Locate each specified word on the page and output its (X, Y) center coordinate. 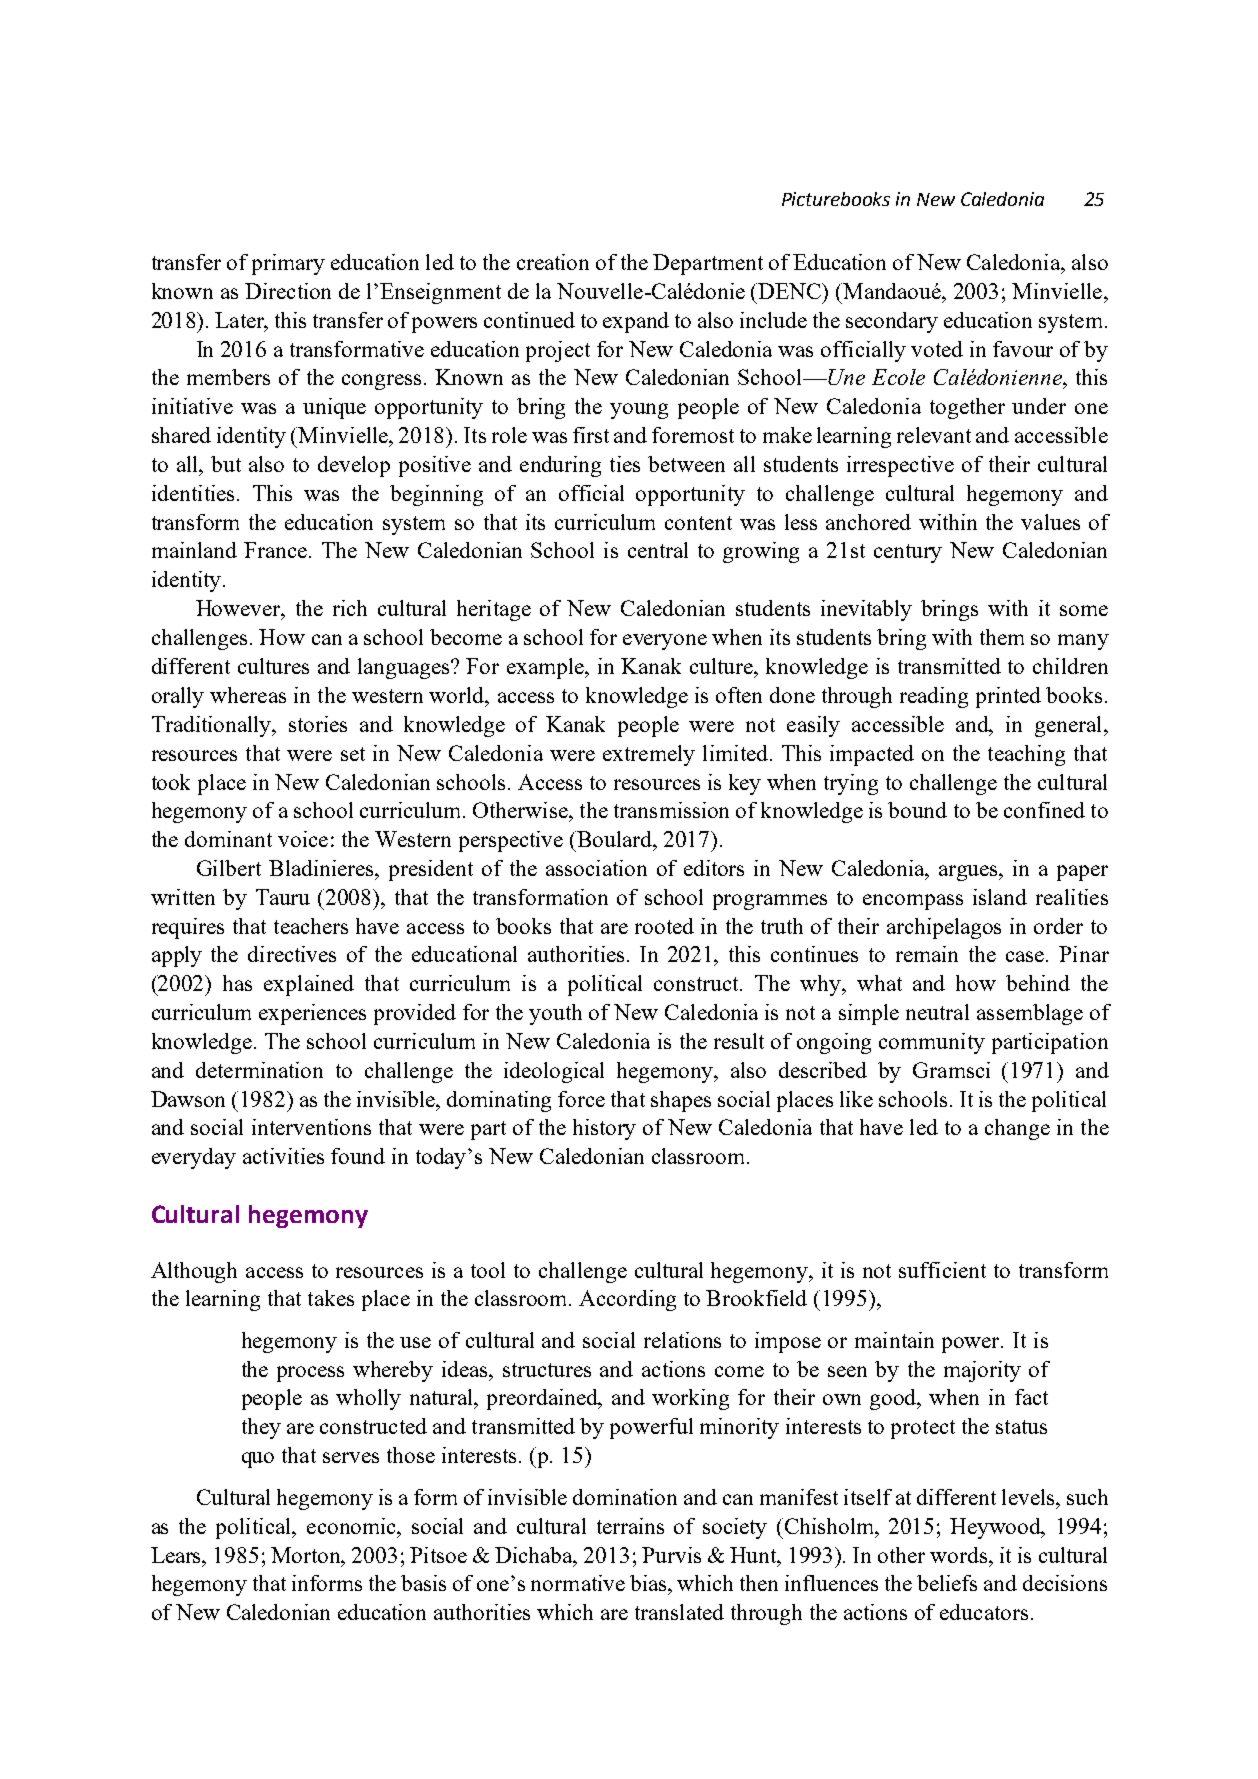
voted (937, 349)
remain (927, 954)
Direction (288, 291)
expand (636, 322)
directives (292, 954)
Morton (307, 1556)
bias (649, 1583)
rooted (664, 926)
